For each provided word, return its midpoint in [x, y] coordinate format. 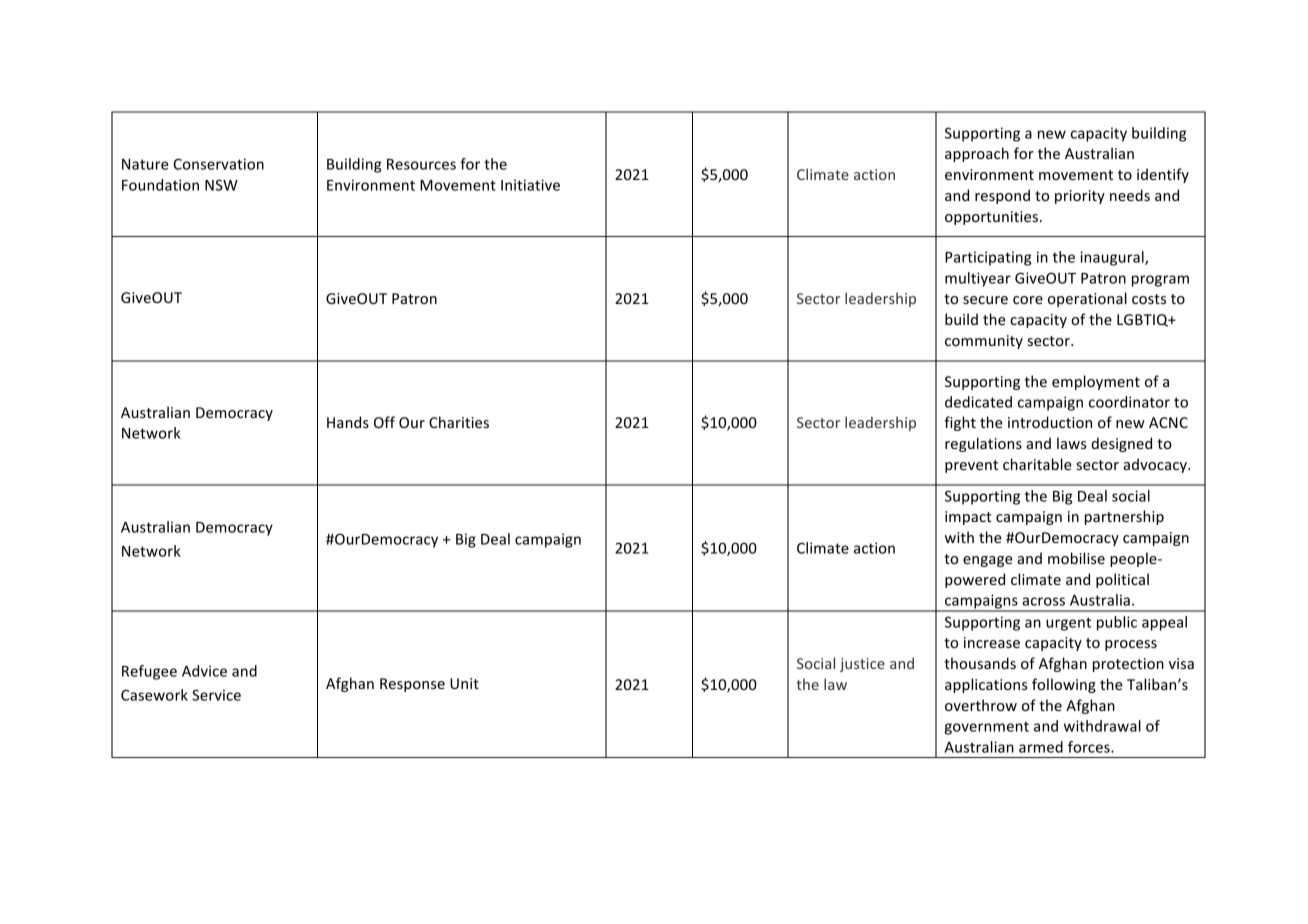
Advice [204, 671]
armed [1041, 747]
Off [384, 422]
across [1043, 601]
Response [412, 685]
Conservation [218, 164]
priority [1080, 197]
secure [985, 300]
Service [216, 695]
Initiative [530, 185]
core [1028, 300]
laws [1072, 443]
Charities [459, 422]
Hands [348, 422]
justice [862, 665]
